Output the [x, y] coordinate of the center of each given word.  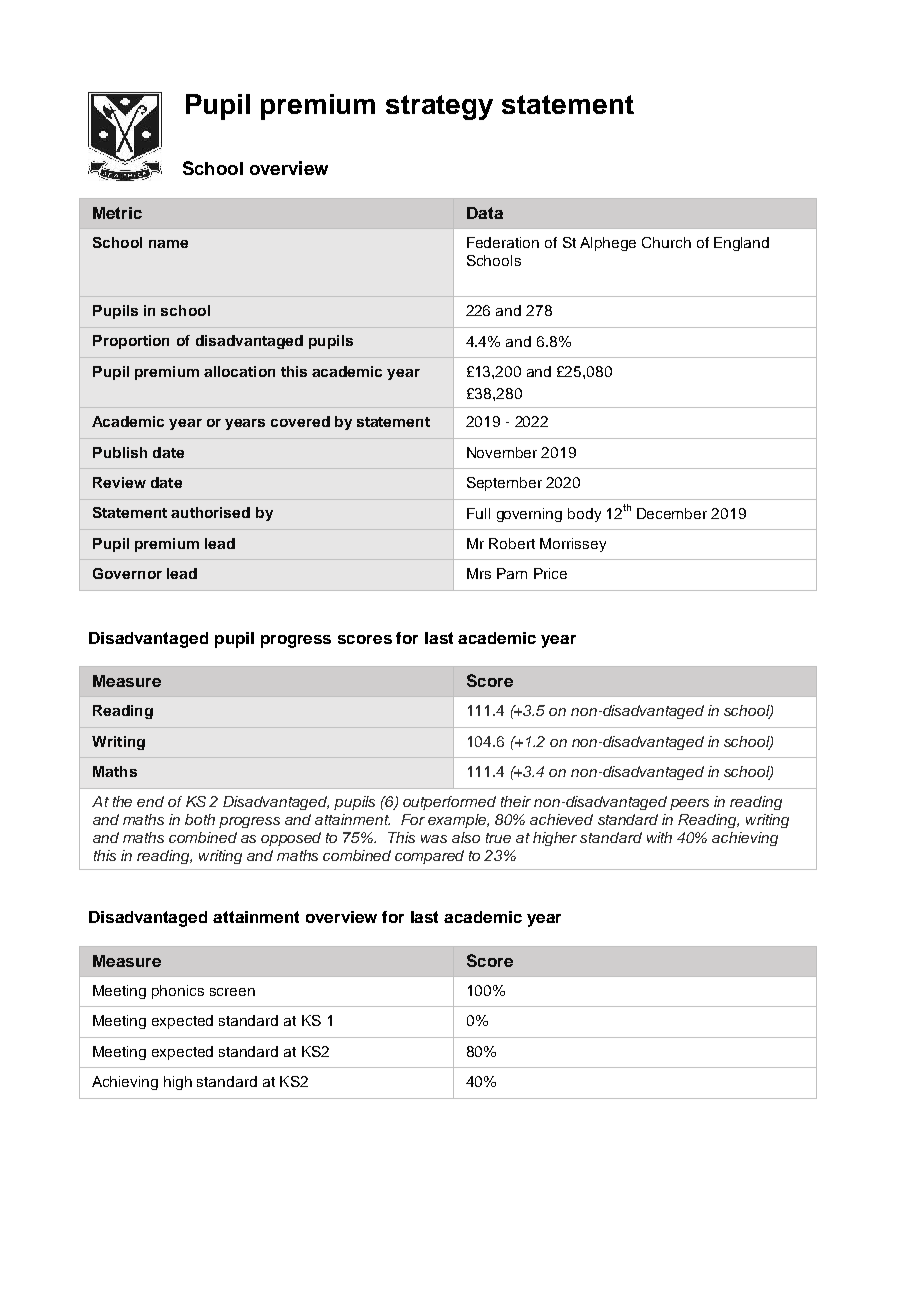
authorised [210, 512]
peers [689, 804]
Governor [127, 573]
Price [550, 573]
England [741, 244]
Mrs [479, 573]
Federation [503, 242]
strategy [439, 107]
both [200, 819]
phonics [178, 992]
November [502, 452]
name [168, 244]
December [672, 513]
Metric [117, 213]
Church [666, 242]
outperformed [449, 803]
